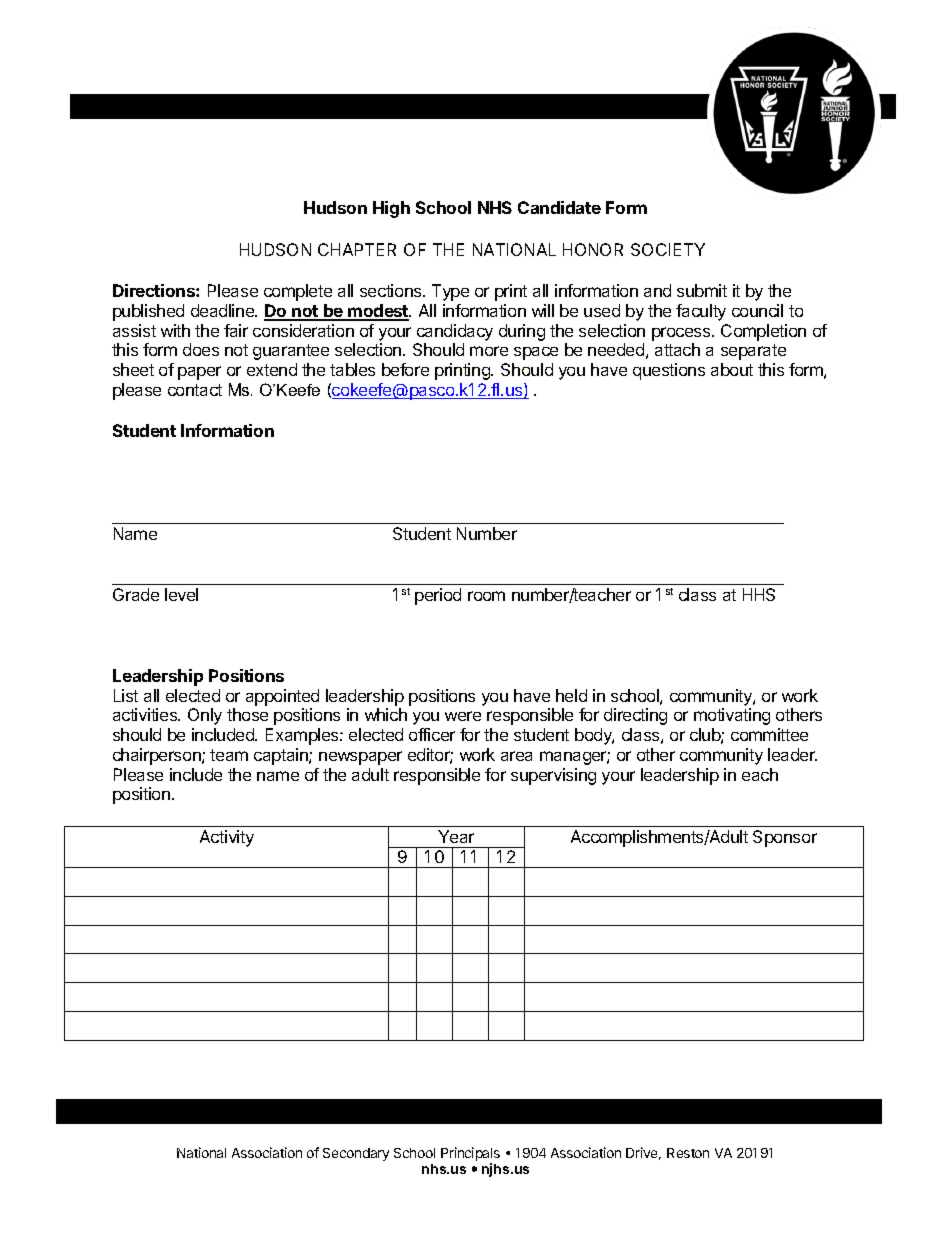 The height and width of the screenshot is (1233, 952). Describe the element at coordinates (181, 594) in the screenshot. I see `level` at that location.
